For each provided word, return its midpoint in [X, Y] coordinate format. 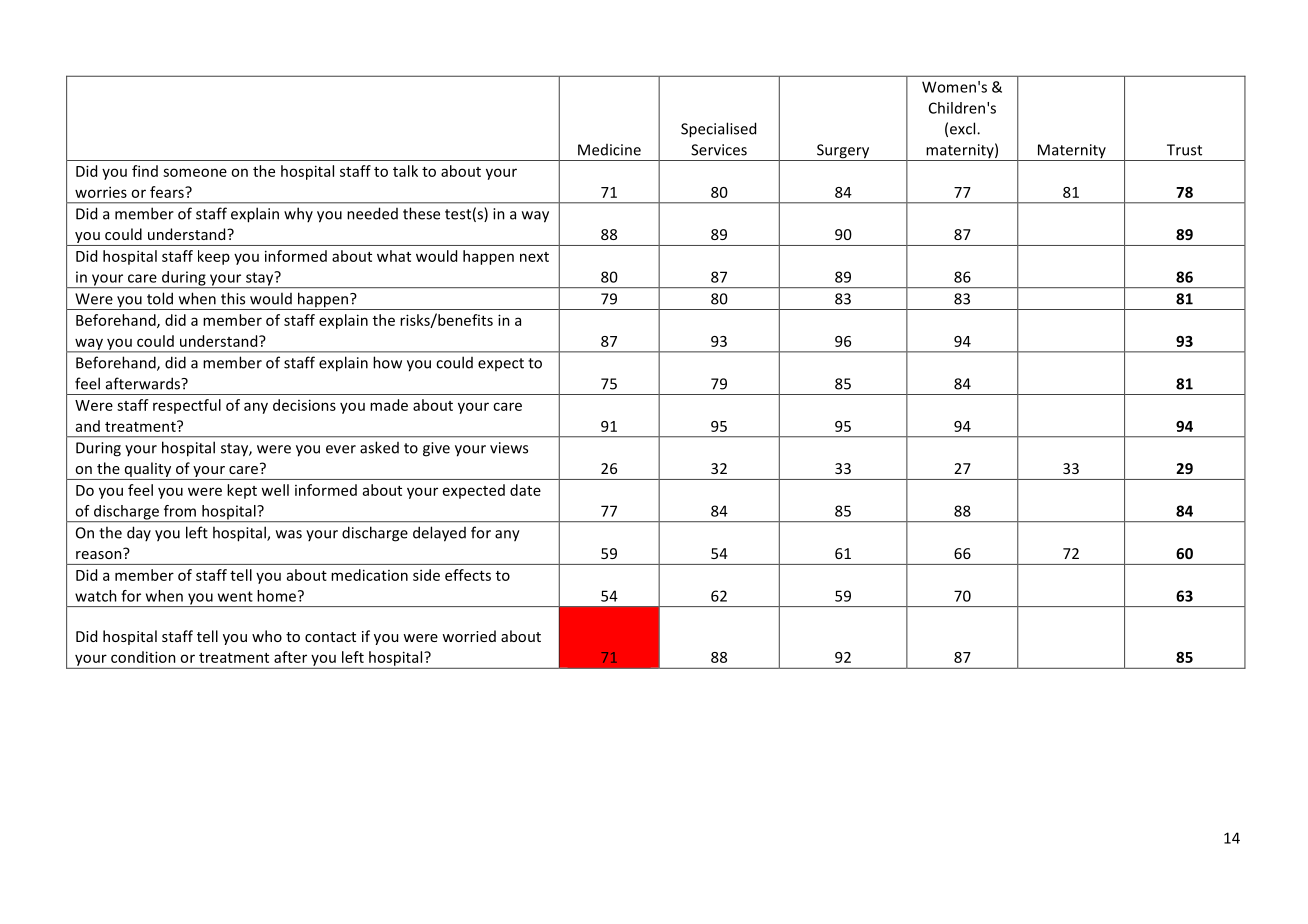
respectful [187, 406]
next [534, 257]
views [509, 448]
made [389, 405]
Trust [1184, 150]
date [525, 490]
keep [214, 257]
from [180, 511]
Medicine [609, 150]
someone [195, 172]
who [267, 636]
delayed [439, 534]
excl [964, 128]
